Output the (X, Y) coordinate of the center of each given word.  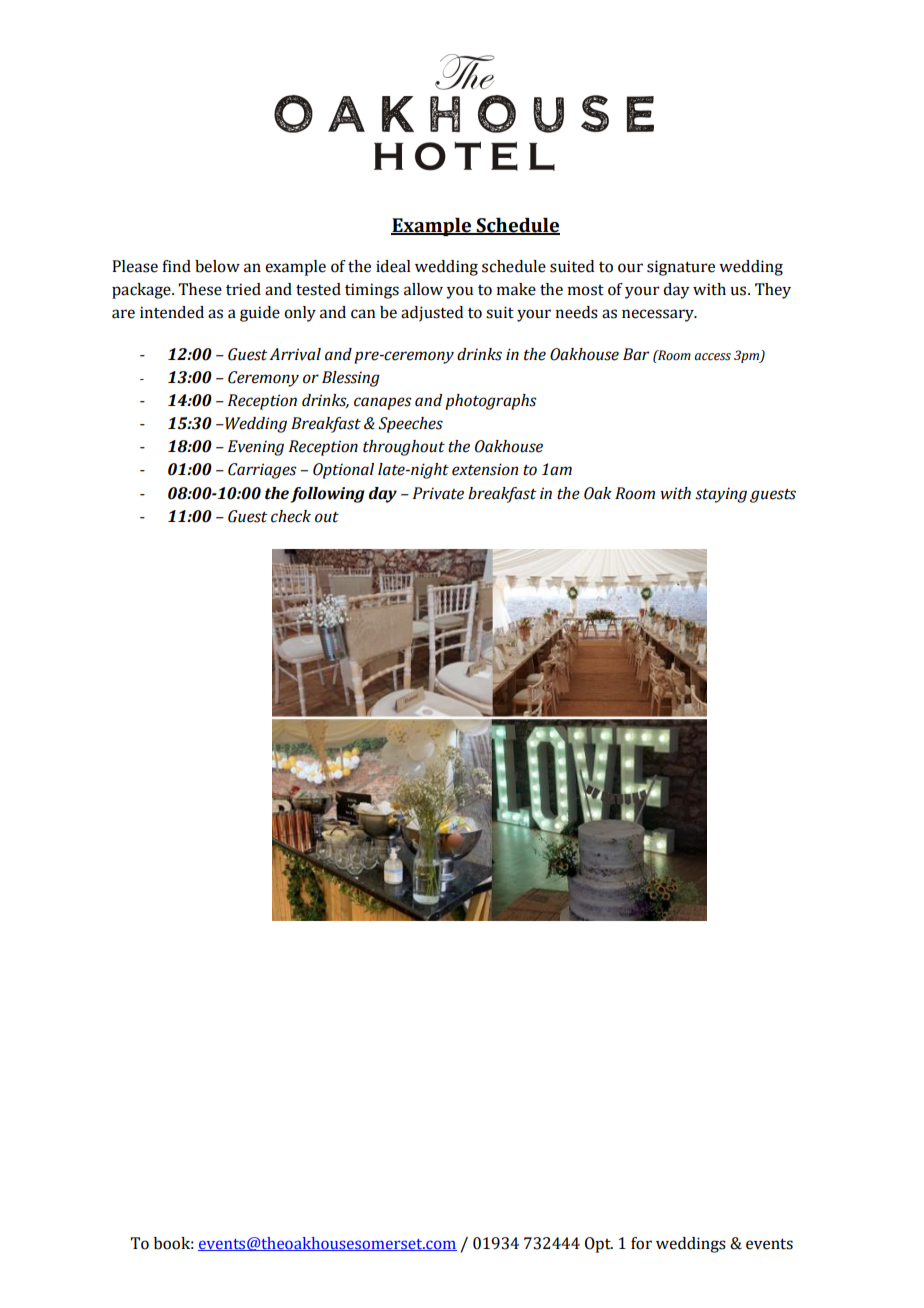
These (200, 289)
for (641, 1243)
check (291, 516)
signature (681, 268)
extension (485, 469)
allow (423, 289)
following (328, 495)
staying (721, 495)
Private (438, 493)
